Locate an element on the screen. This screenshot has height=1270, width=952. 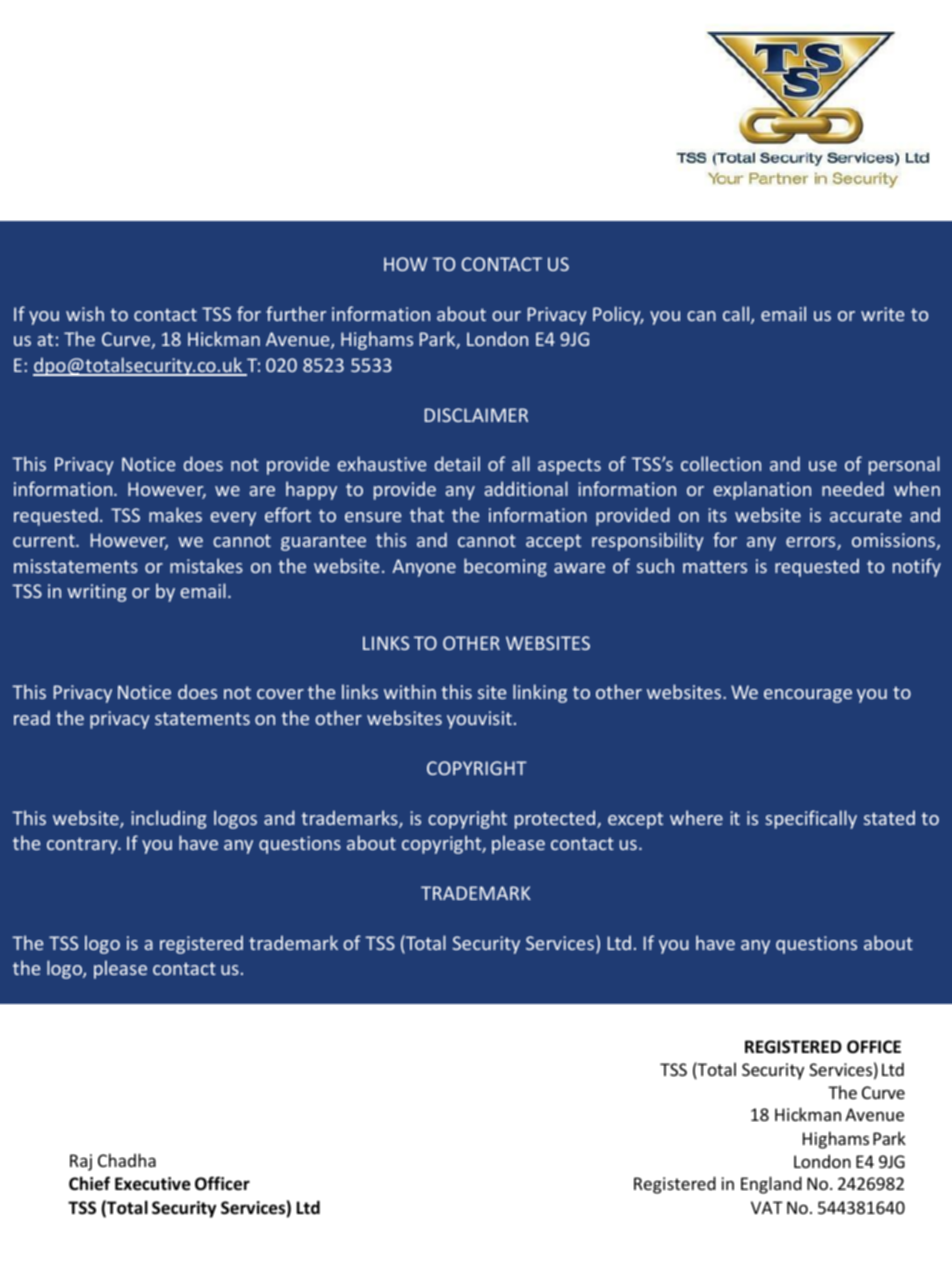
write is located at coordinates (882, 314).
